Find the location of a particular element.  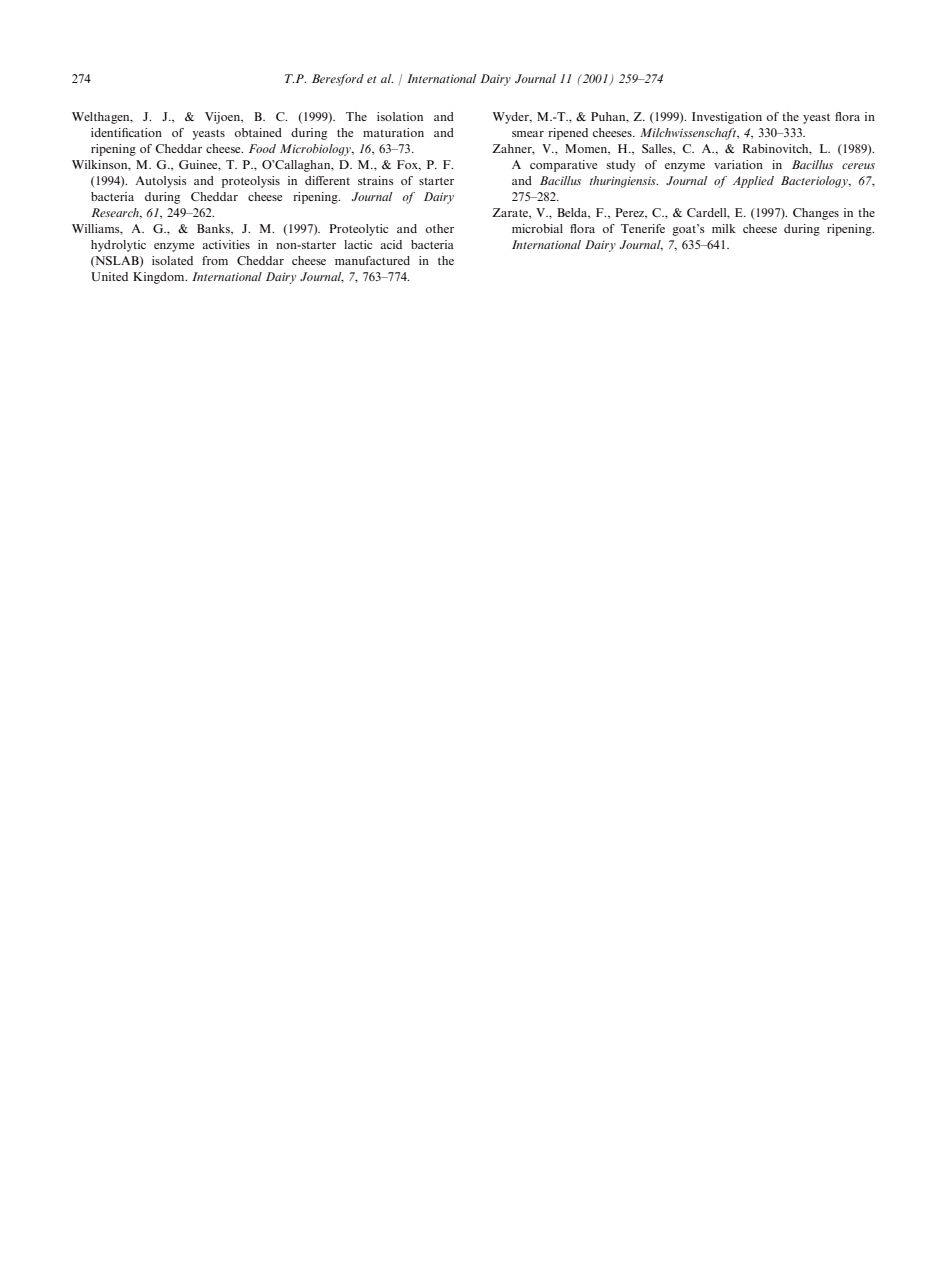

Investigation is located at coordinates (727, 118).
